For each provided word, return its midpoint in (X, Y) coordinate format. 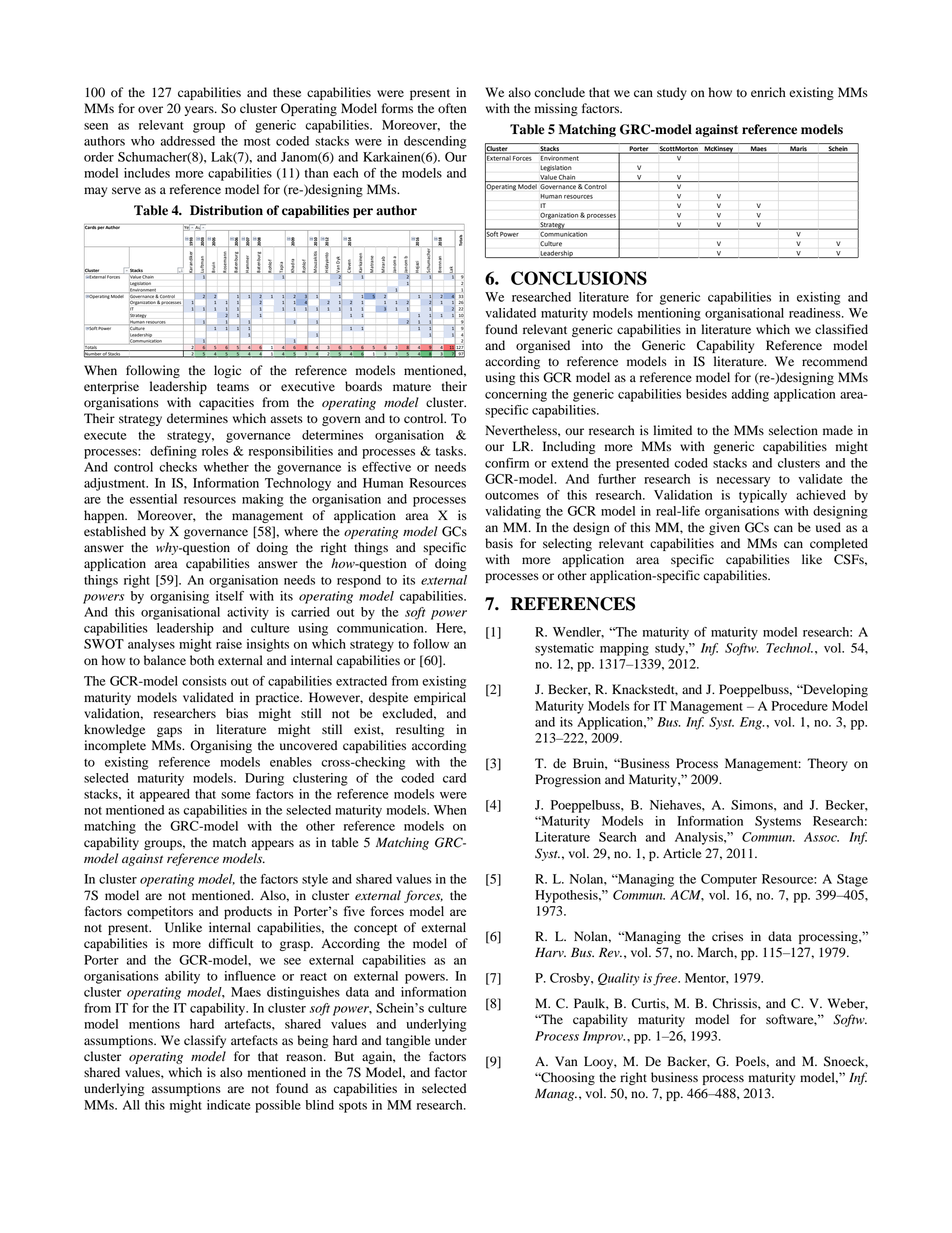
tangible (408, 1041)
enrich (768, 92)
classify (205, 1041)
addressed (188, 141)
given (724, 528)
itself (230, 596)
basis (499, 543)
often (452, 108)
